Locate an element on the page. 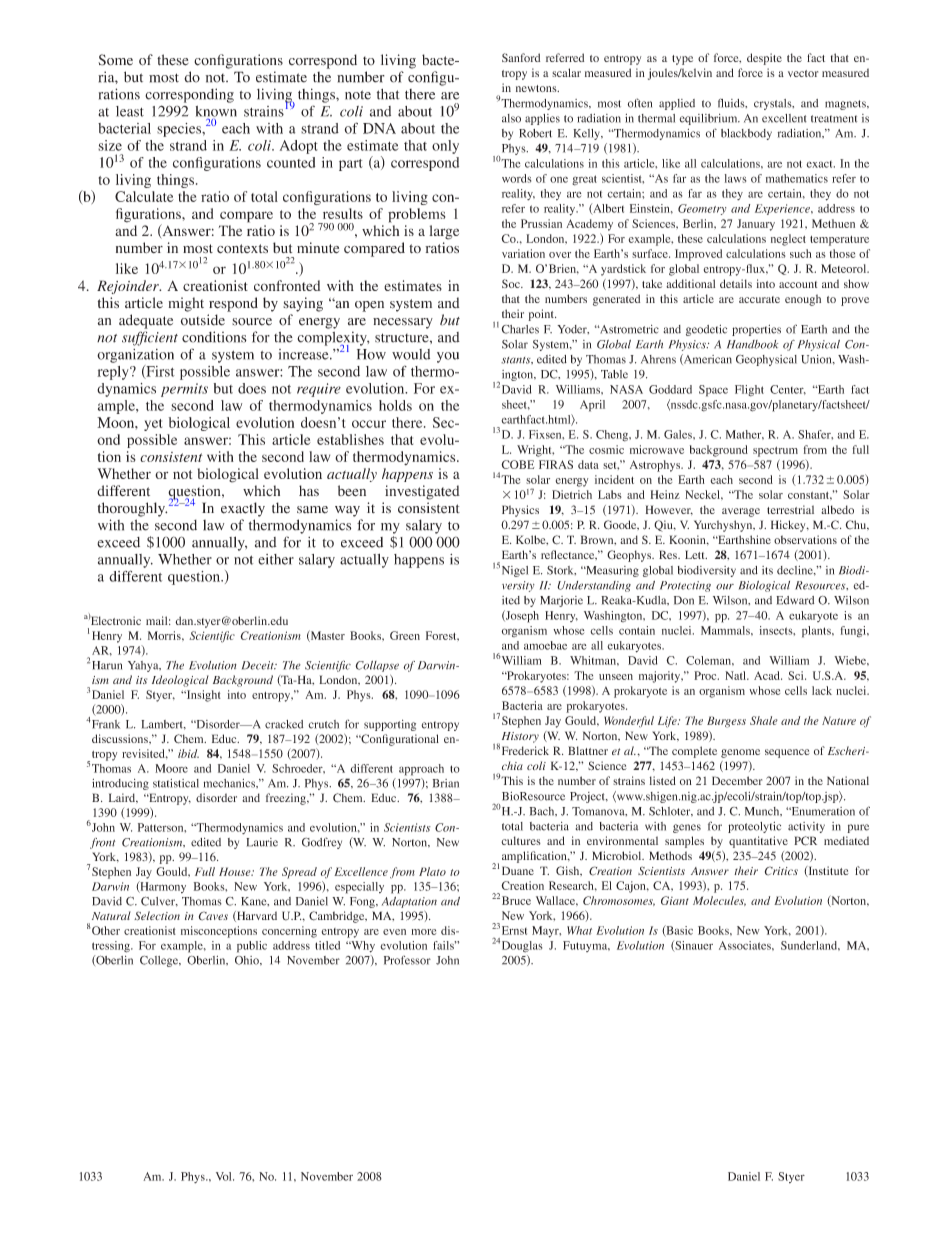 The height and width of the document is (1233, 952). you is located at coordinates (448, 357).
